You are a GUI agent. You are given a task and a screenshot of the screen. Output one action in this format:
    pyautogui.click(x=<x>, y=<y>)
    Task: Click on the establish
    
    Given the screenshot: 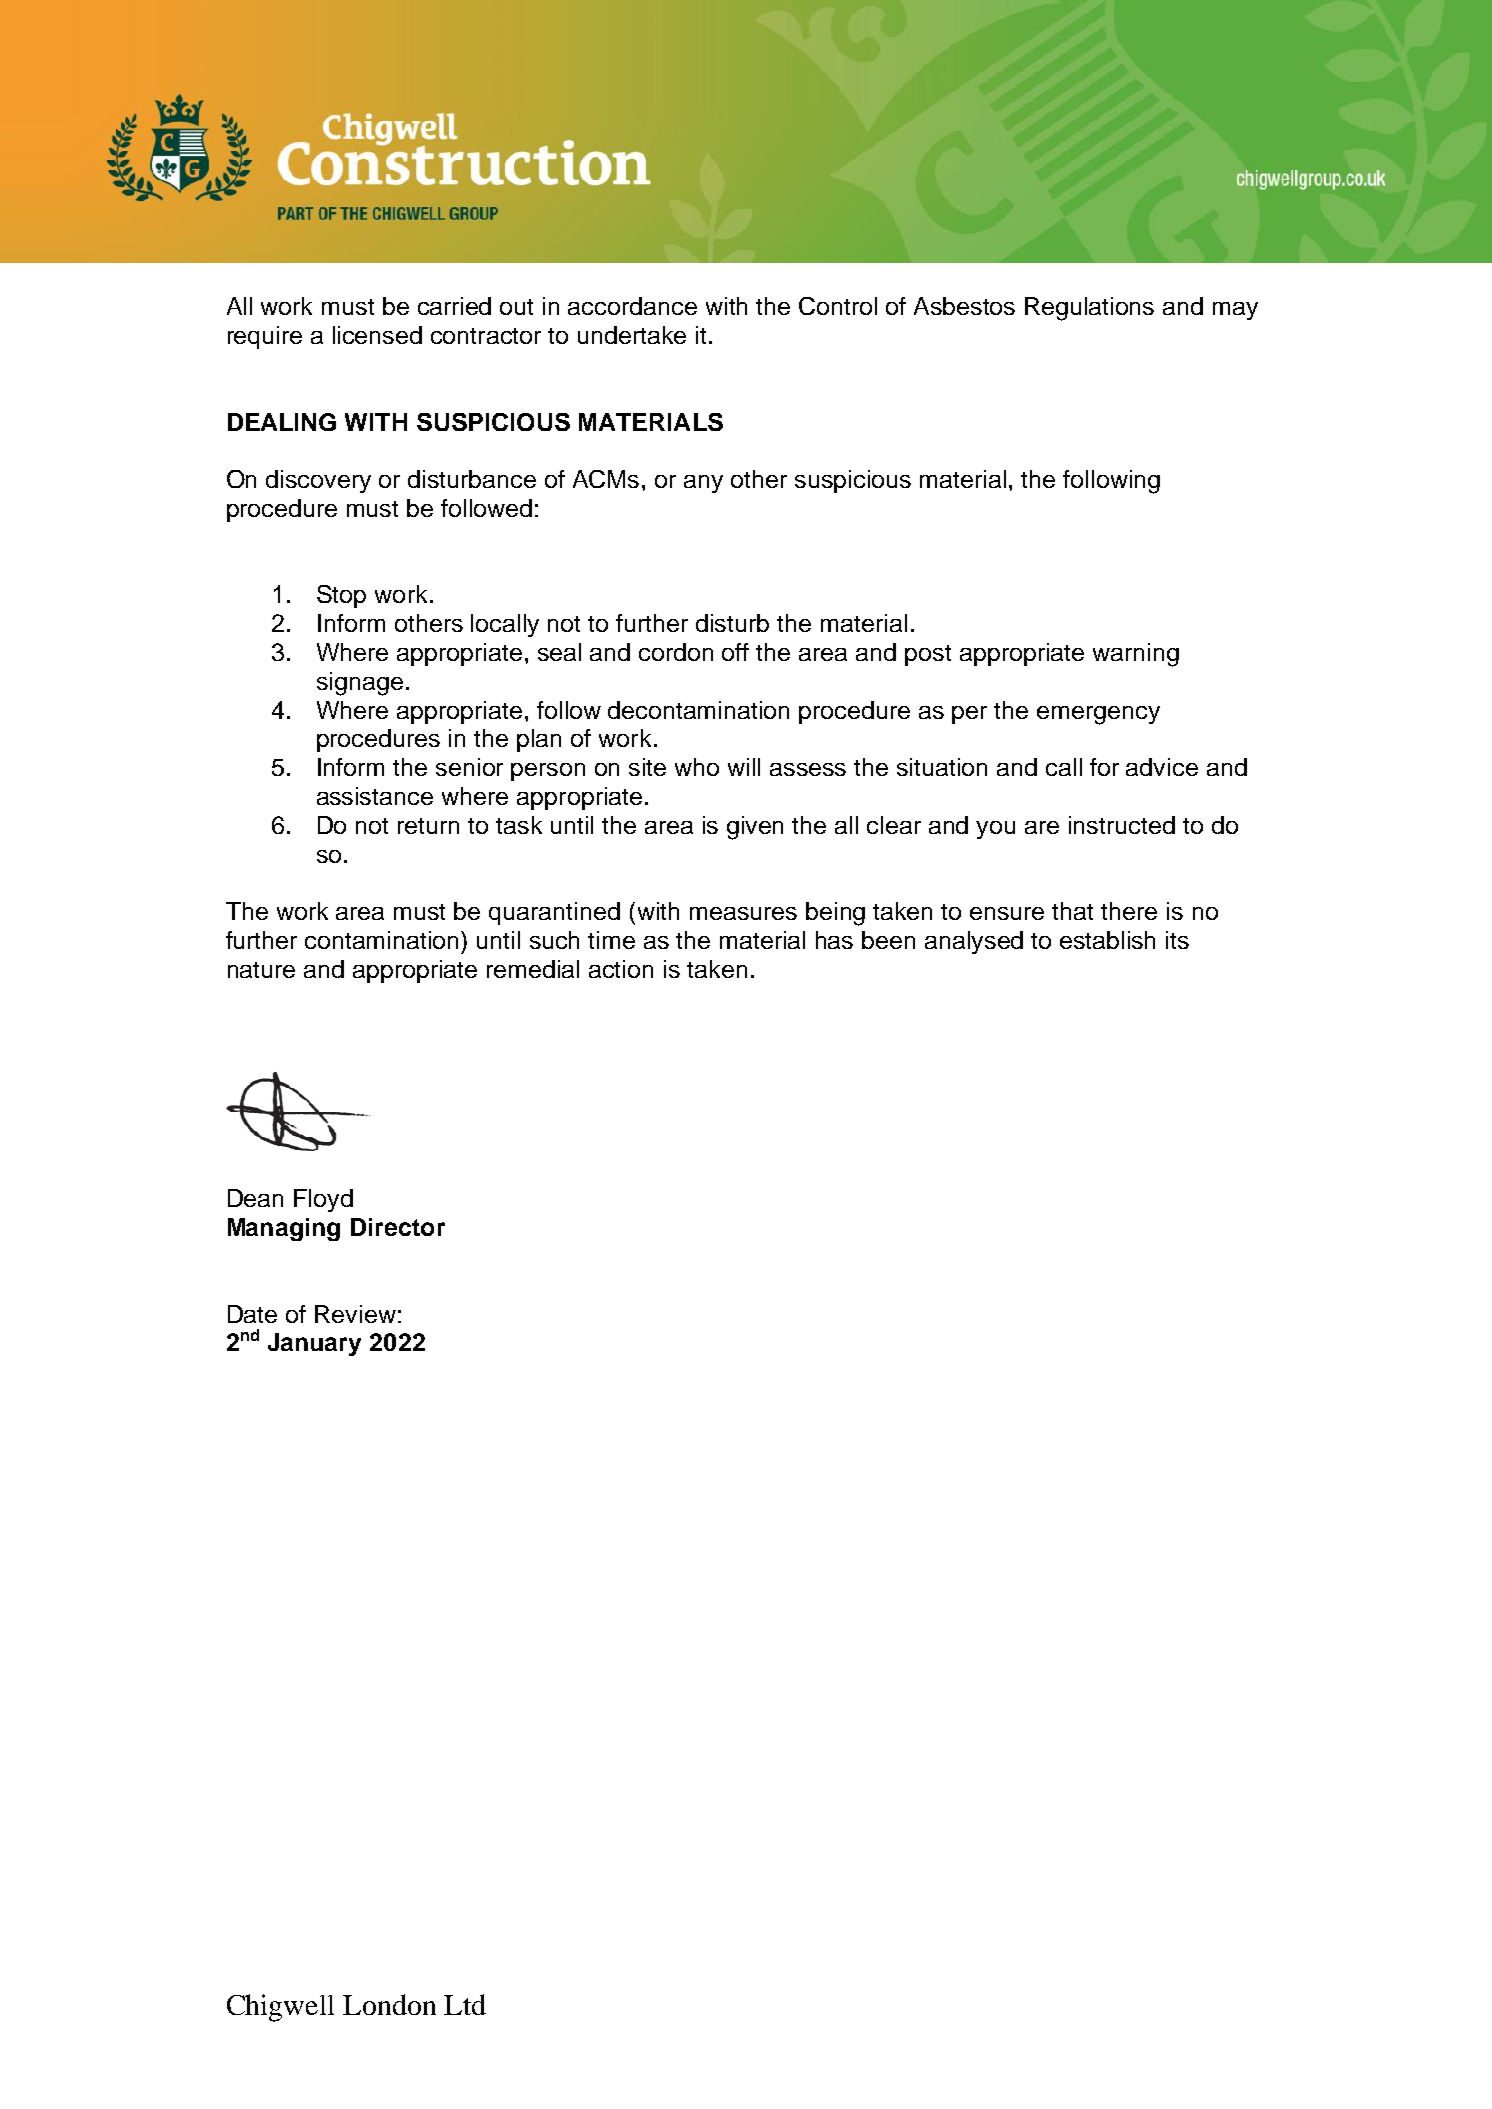 What is the action you would take?
    pyautogui.click(x=1107, y=940)
